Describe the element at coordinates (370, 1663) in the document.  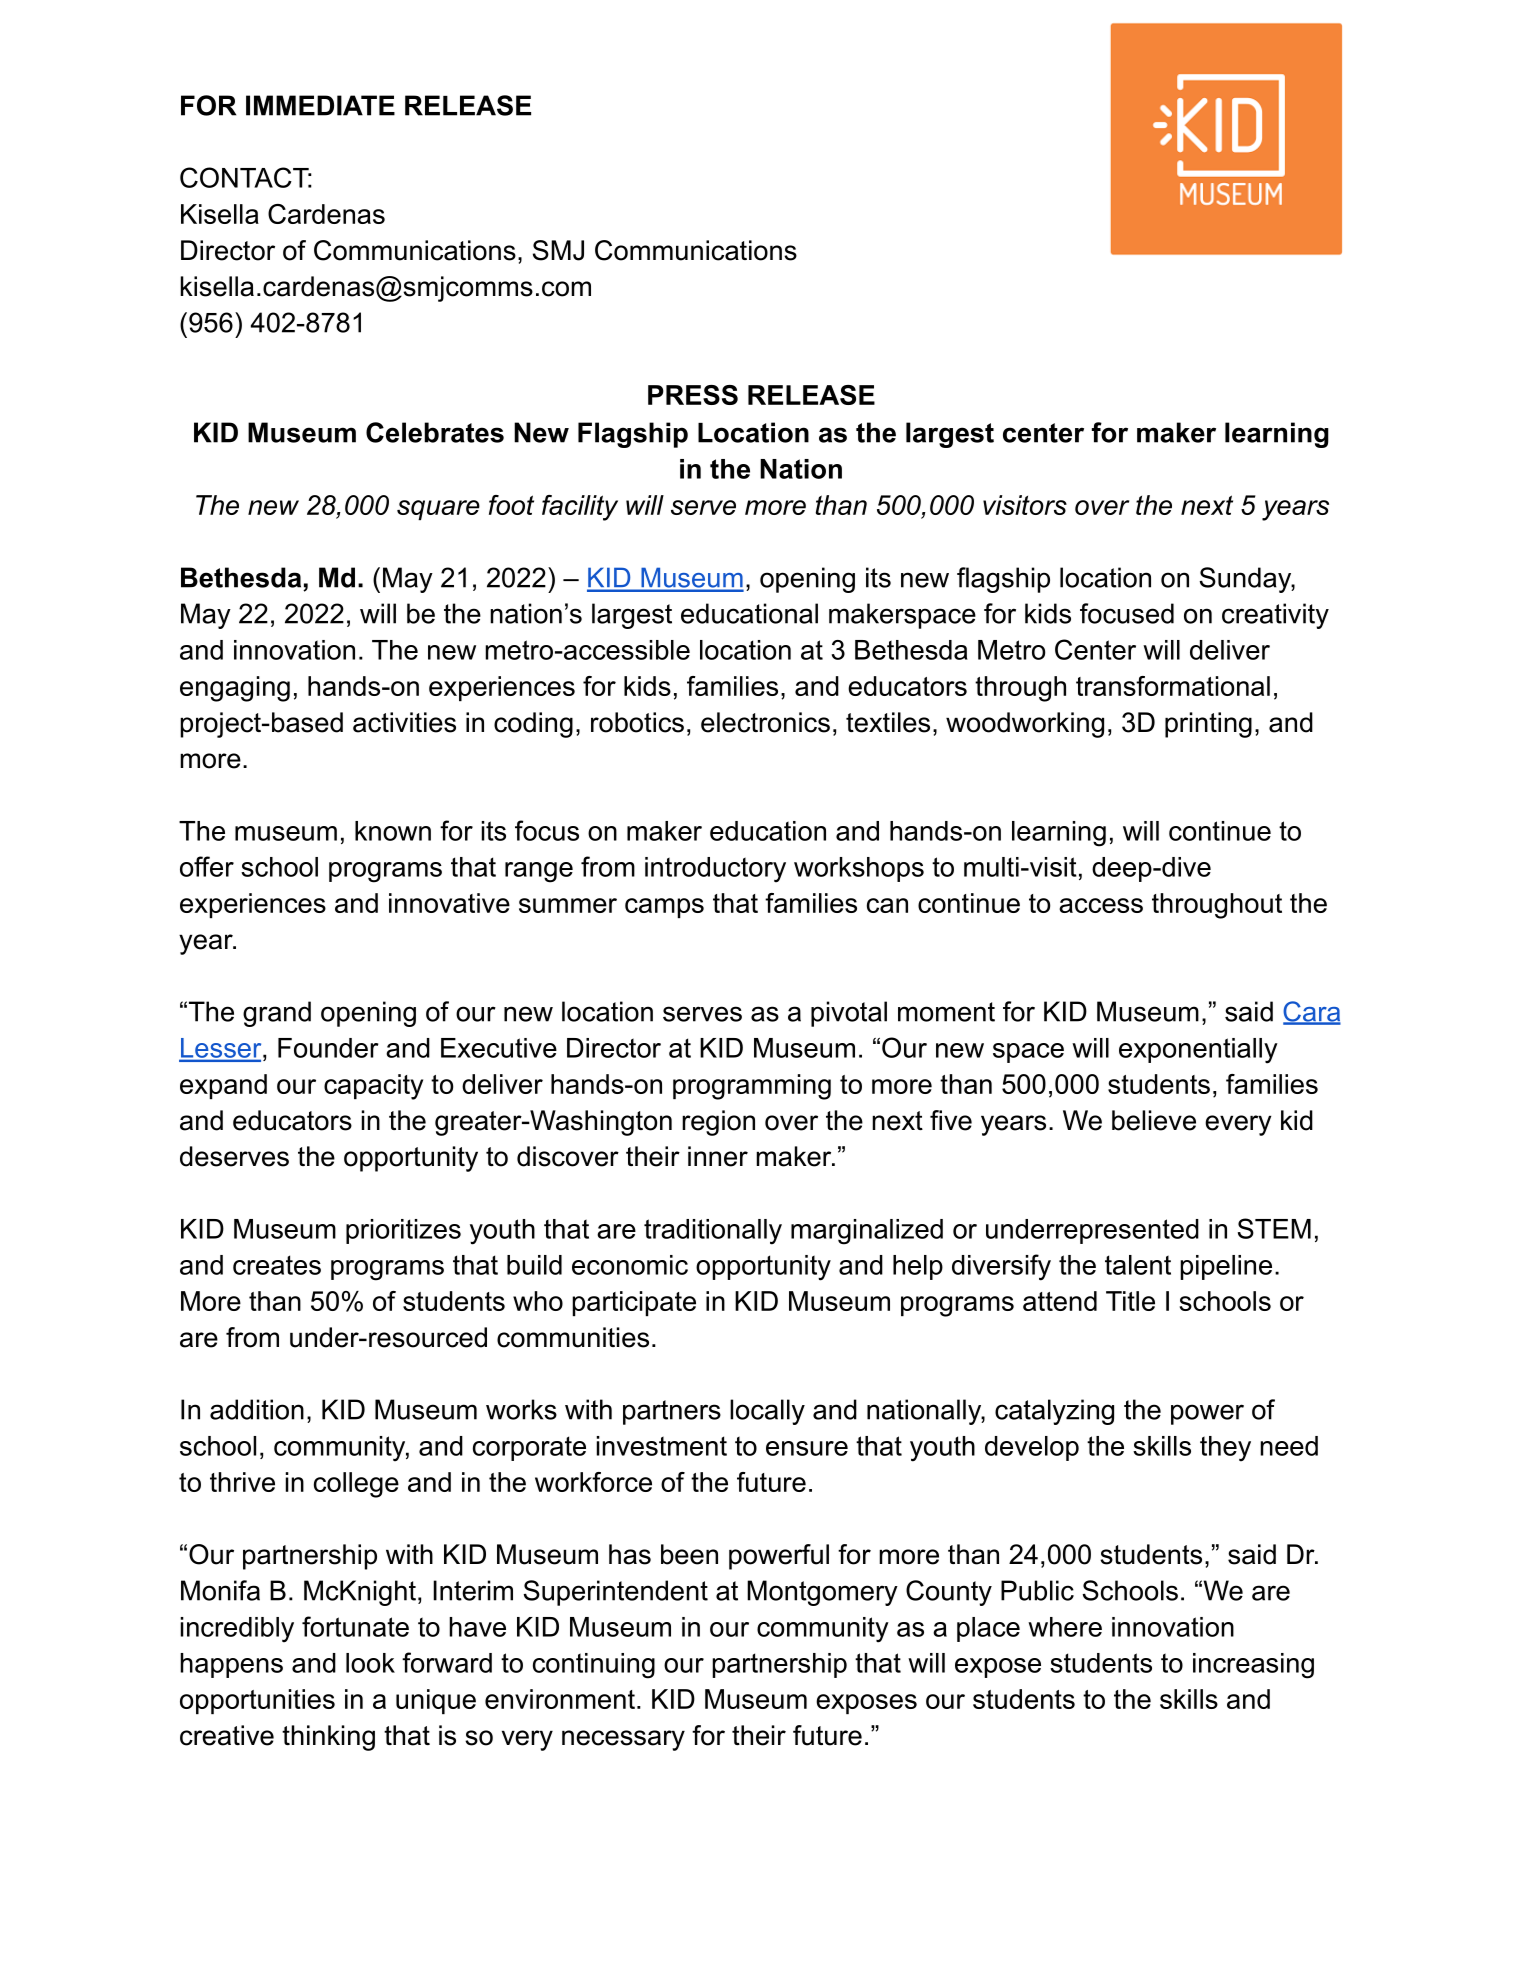
I see `look` at that location.
